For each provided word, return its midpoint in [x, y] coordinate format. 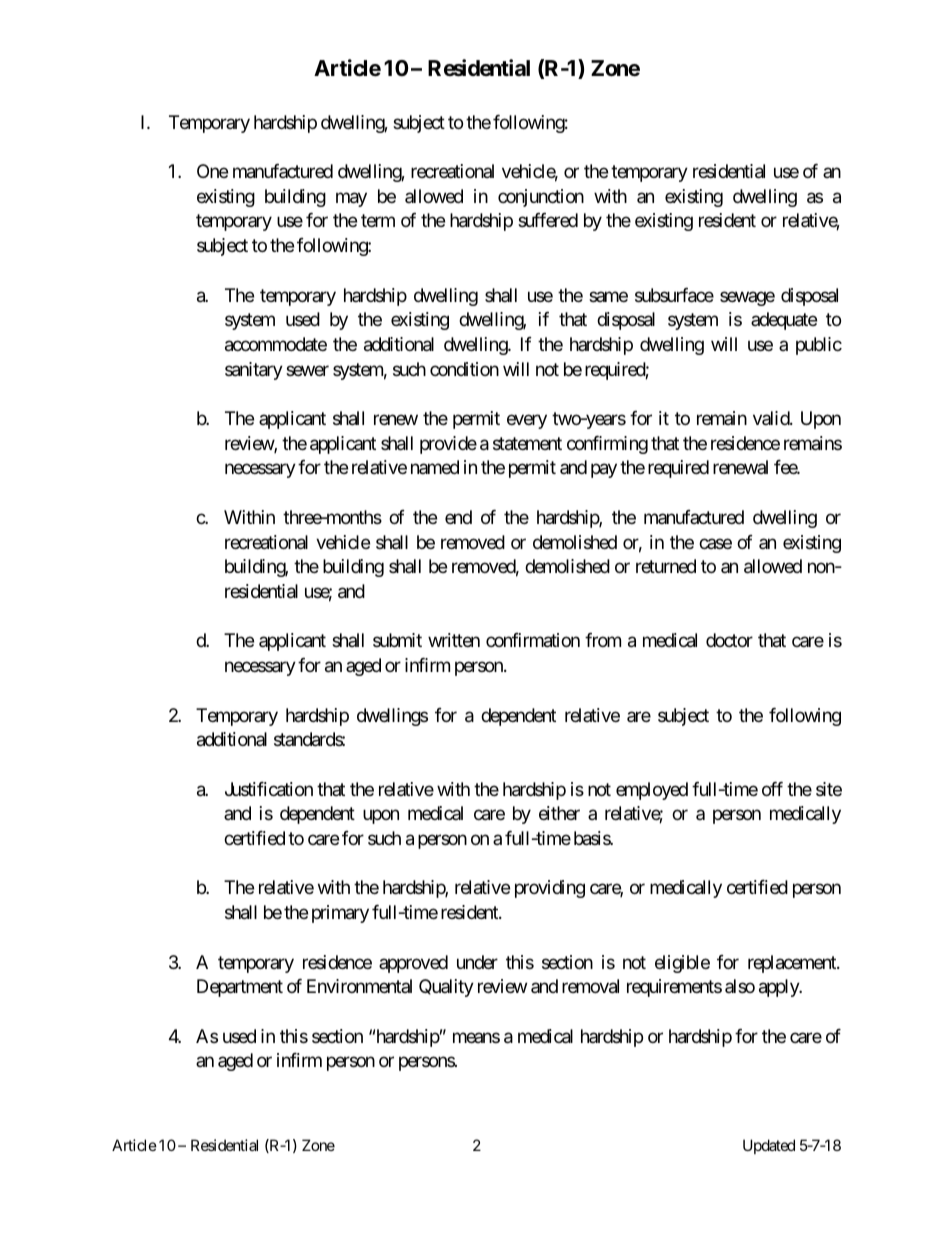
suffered [548, 220]
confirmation [533, 640]
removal [590, 986]
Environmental [359, 986]
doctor [729, 640]
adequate [784, 321]
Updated [769, 1146]
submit [397, 640]
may [351, 199]
